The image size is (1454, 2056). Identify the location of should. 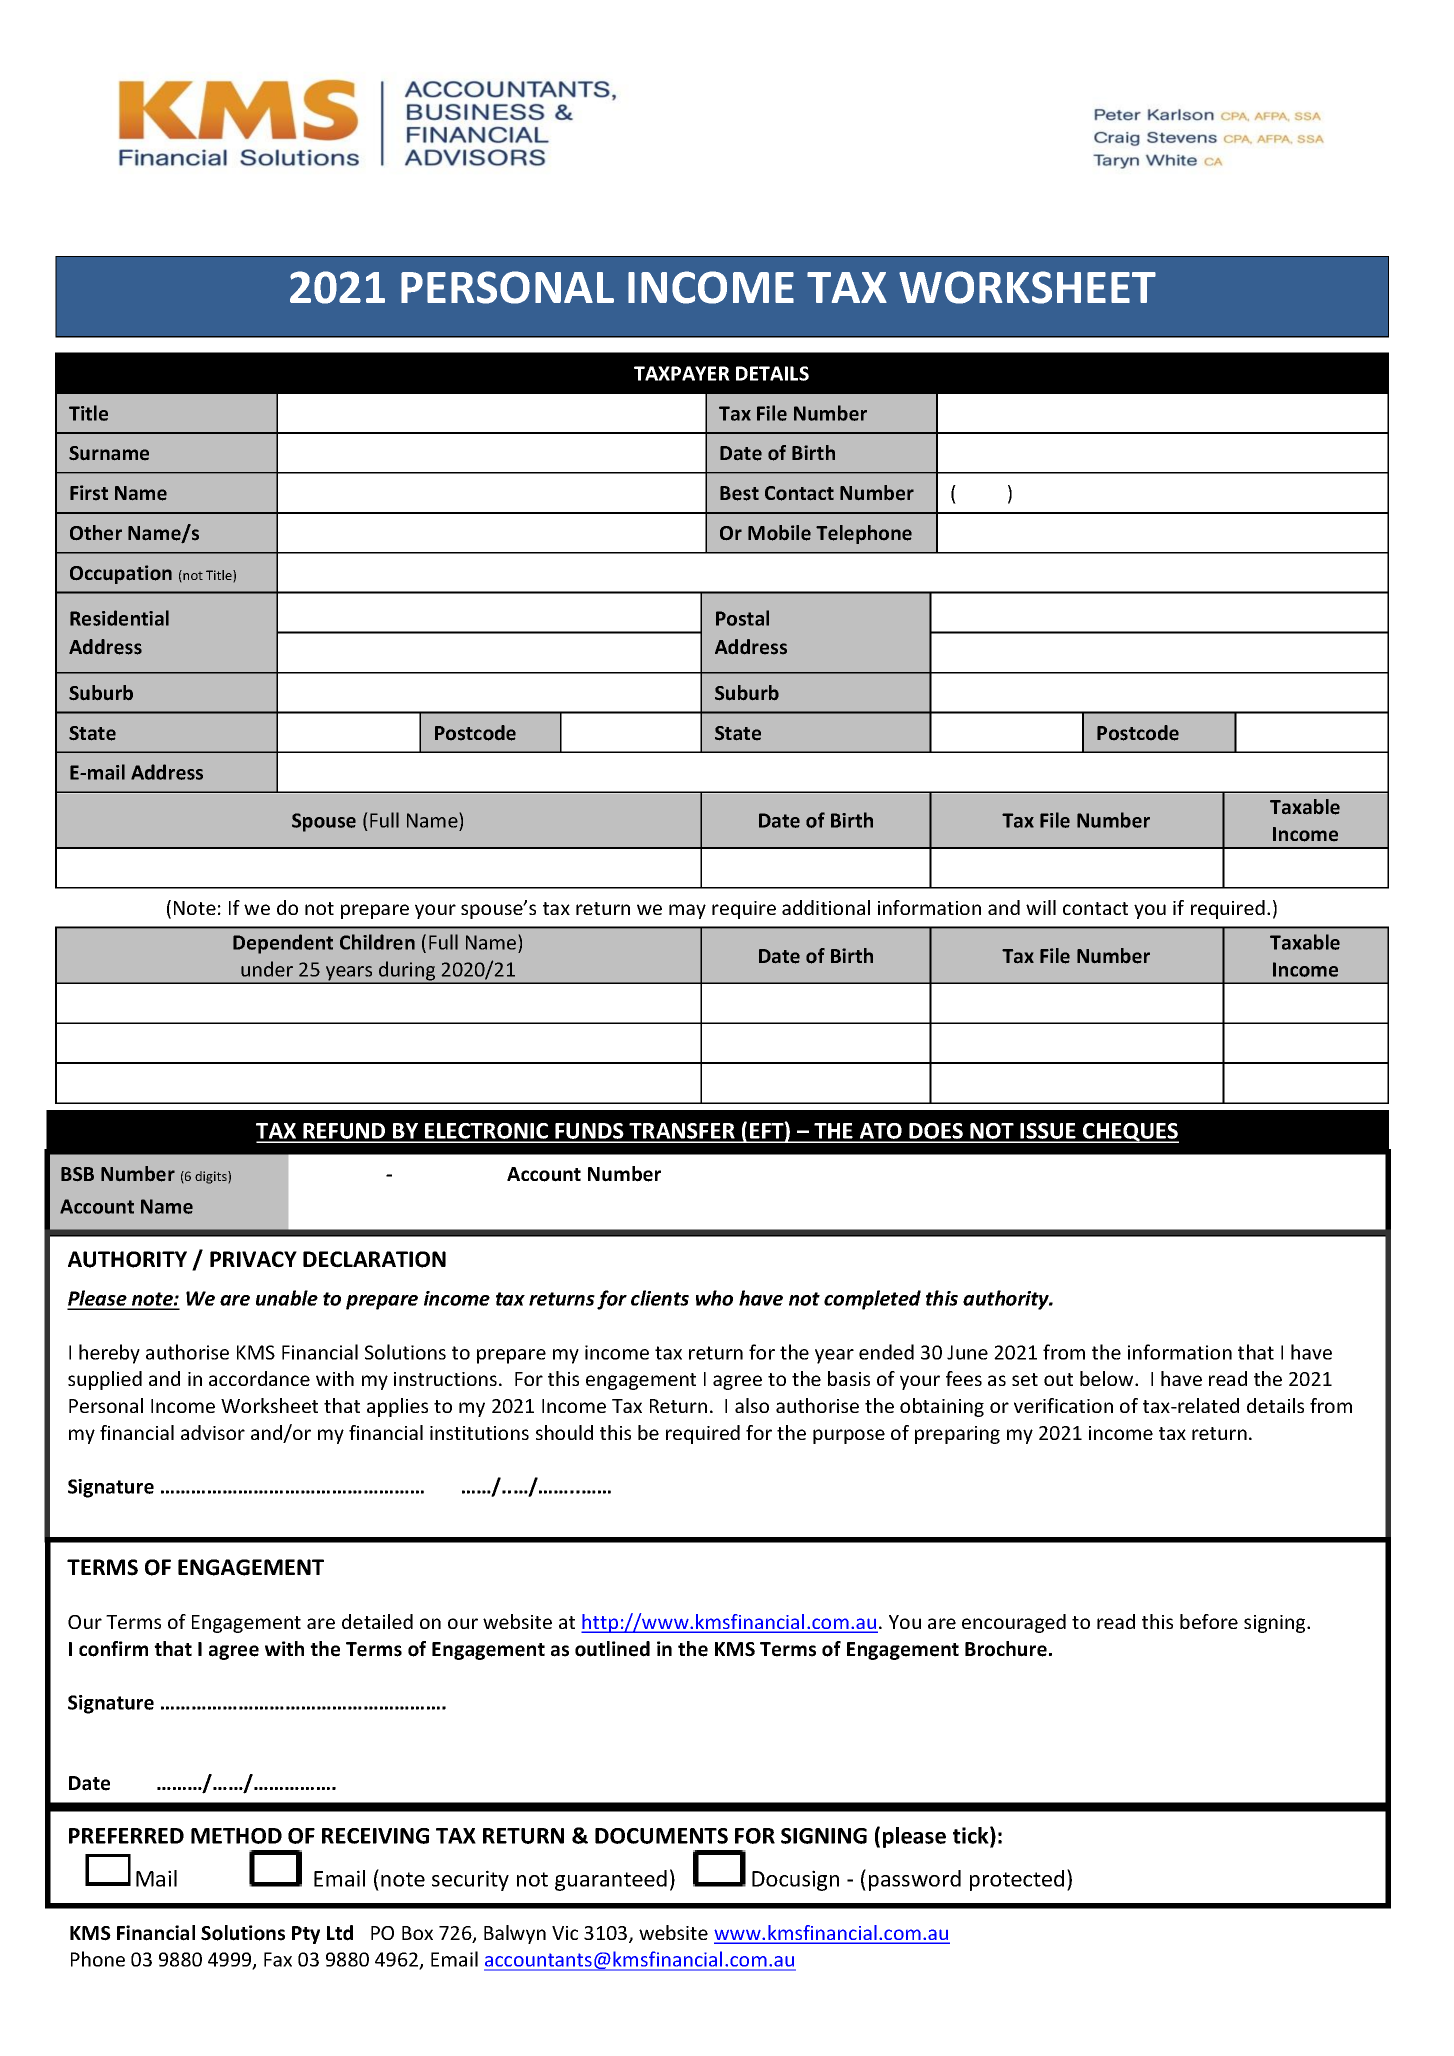
(564, 1432).
